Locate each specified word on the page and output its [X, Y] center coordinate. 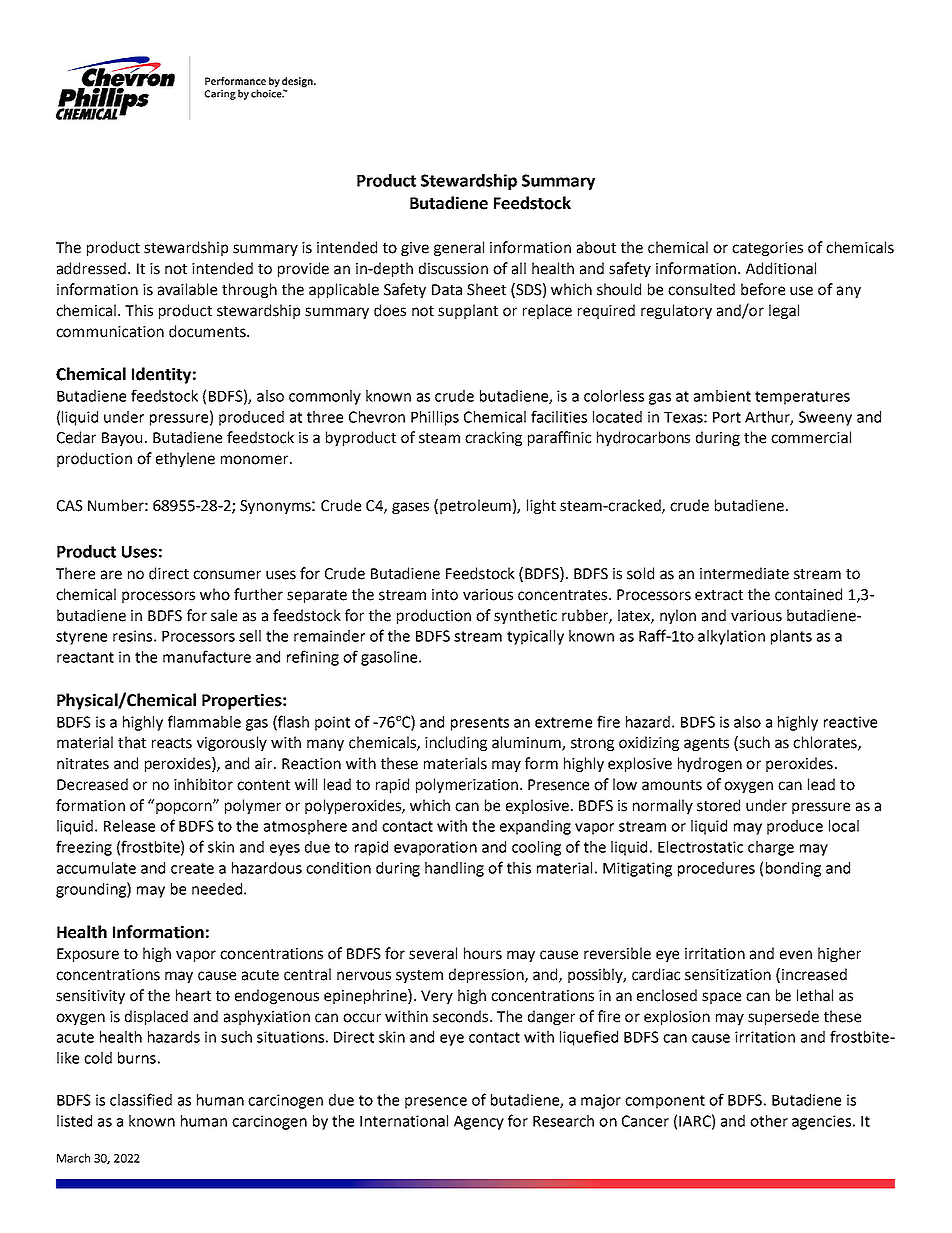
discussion [453, 268]
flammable [204, 721]
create [192, 868]
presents [480, 724]
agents [706, 744]
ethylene [185, 459]
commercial [811, 437]
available [187, 289]
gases [410, 508]
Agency [479, 1123]
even [796, 955]
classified [141, 1099]
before [763, 289]
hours [483, 953]
